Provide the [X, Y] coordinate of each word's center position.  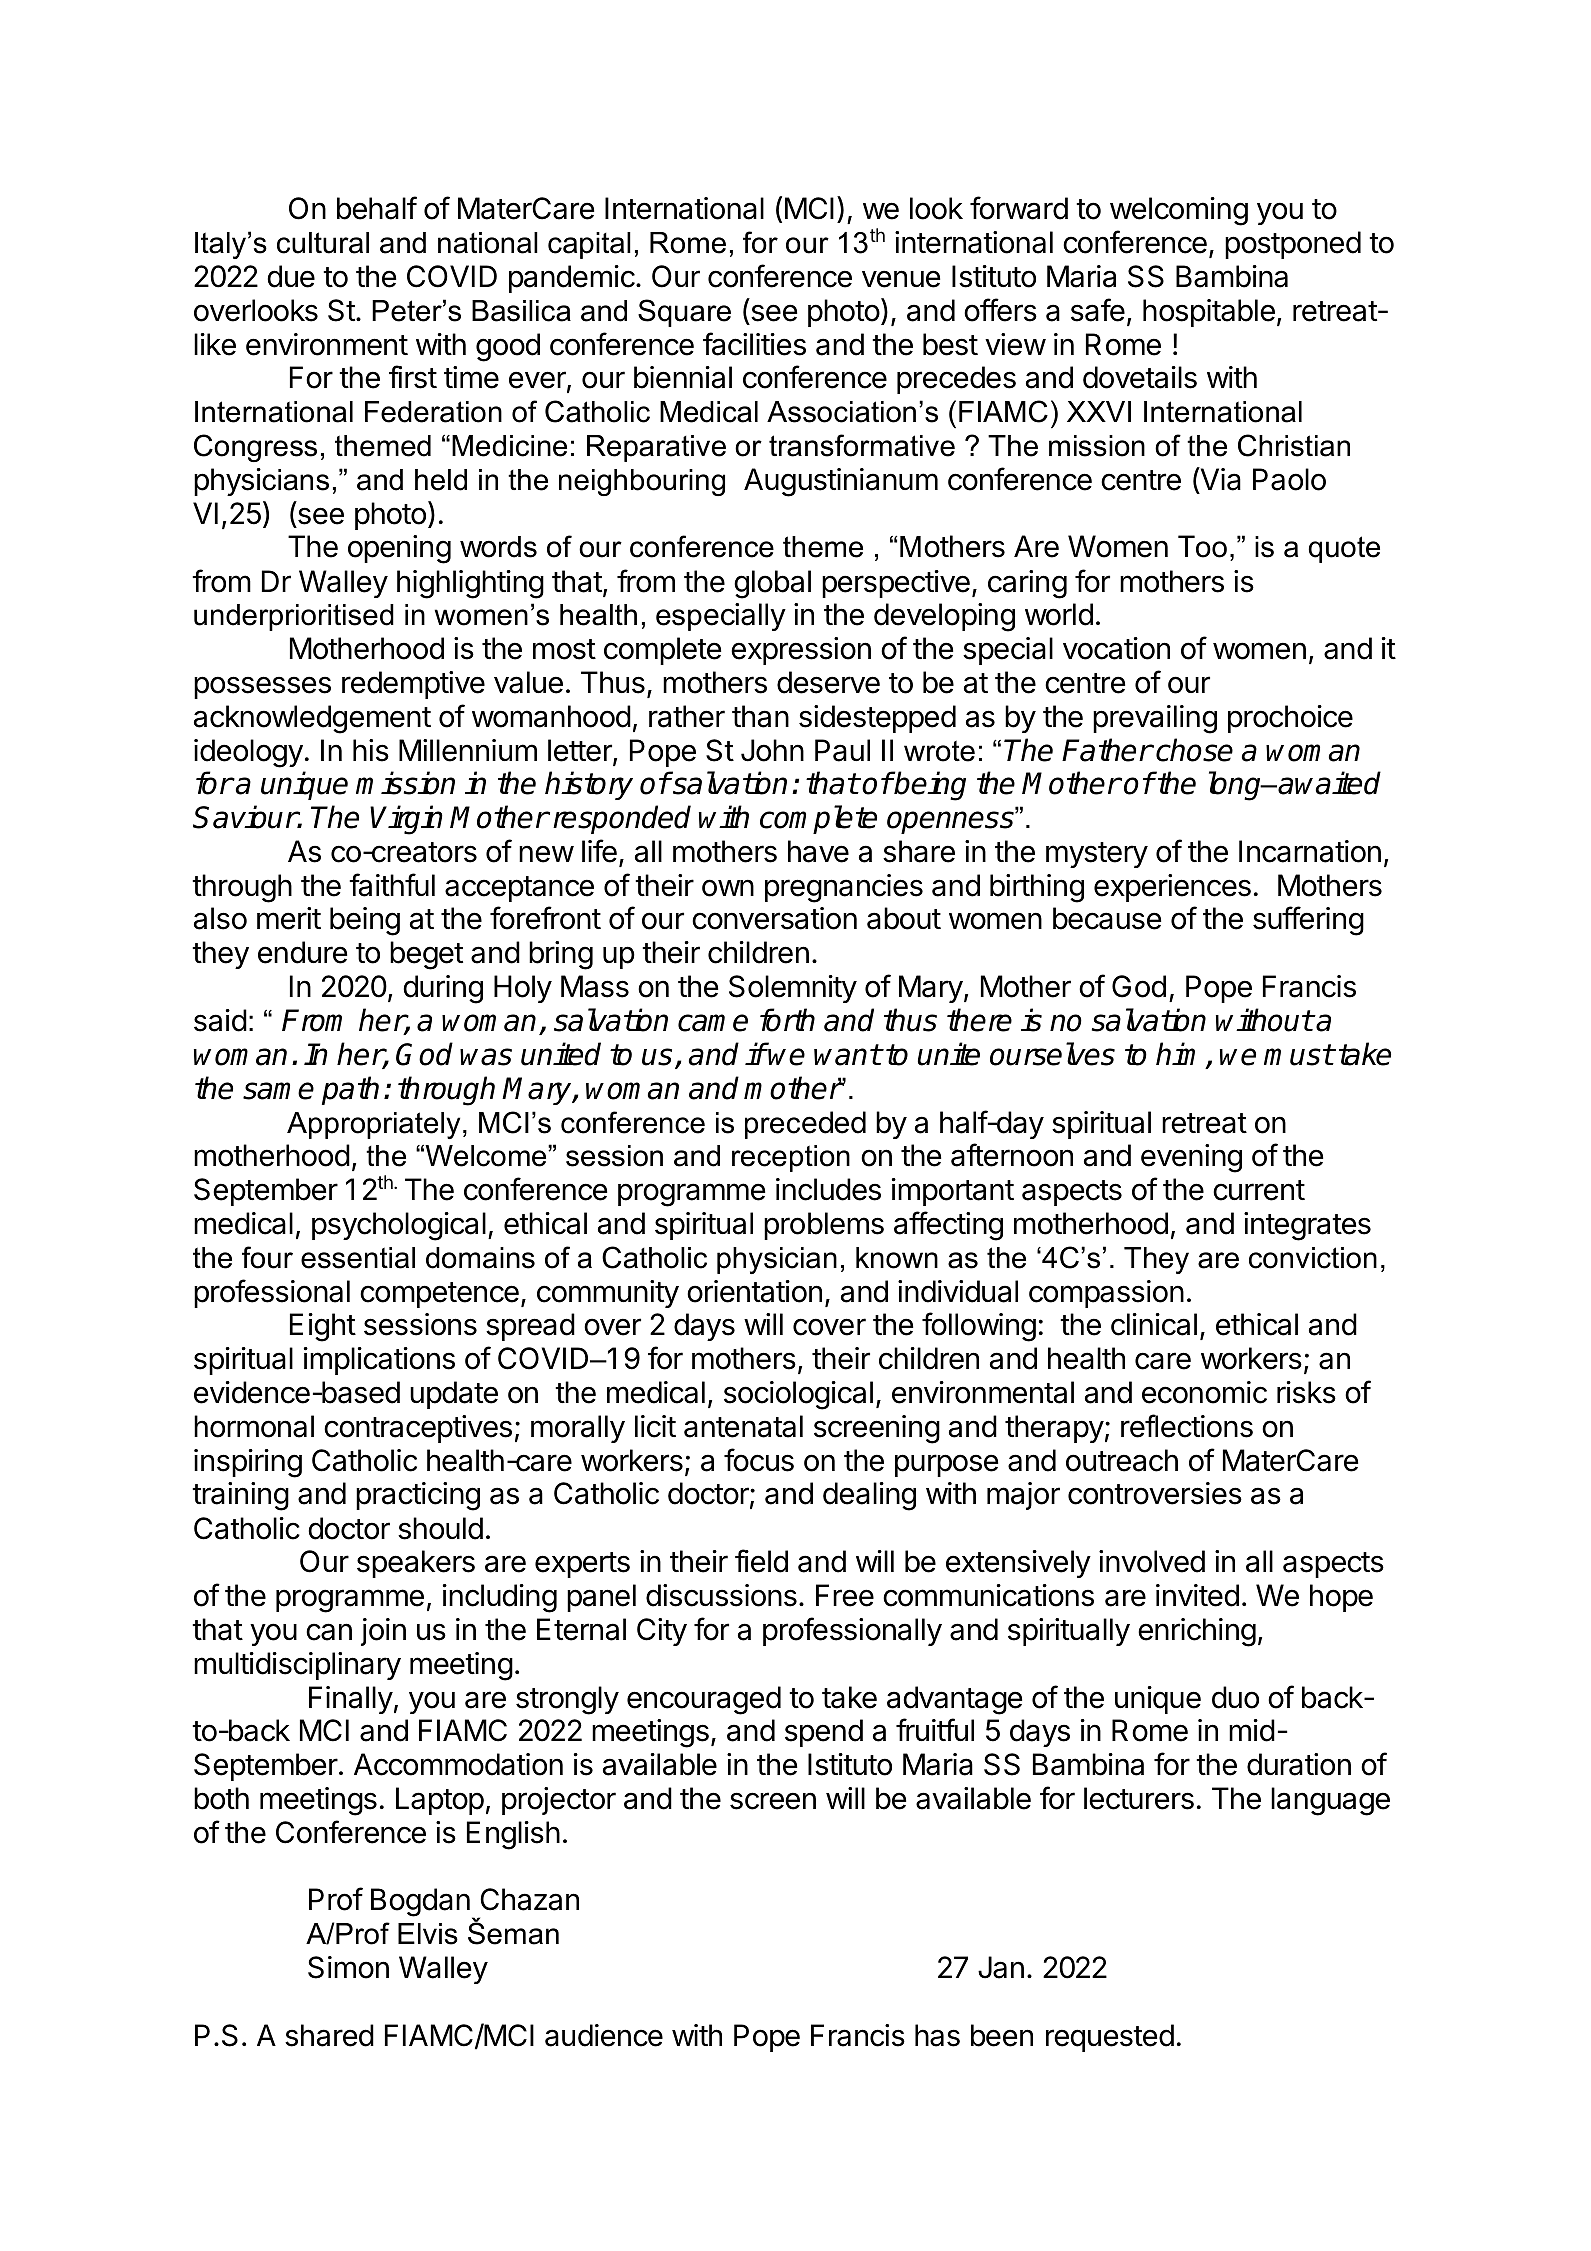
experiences [1172, 888]
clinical [1154, 1324]
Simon [348, 1967]
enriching [1197, 1632]
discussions [721, 1595]
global [772, 584]
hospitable [1209, 313]
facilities [754, 344]
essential [358, 1258]
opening [399, 549]
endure [302, 952]
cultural [323, 243]
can [329, 1632]
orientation [754, 1291]
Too [1202, 546]
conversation [774, 918]
